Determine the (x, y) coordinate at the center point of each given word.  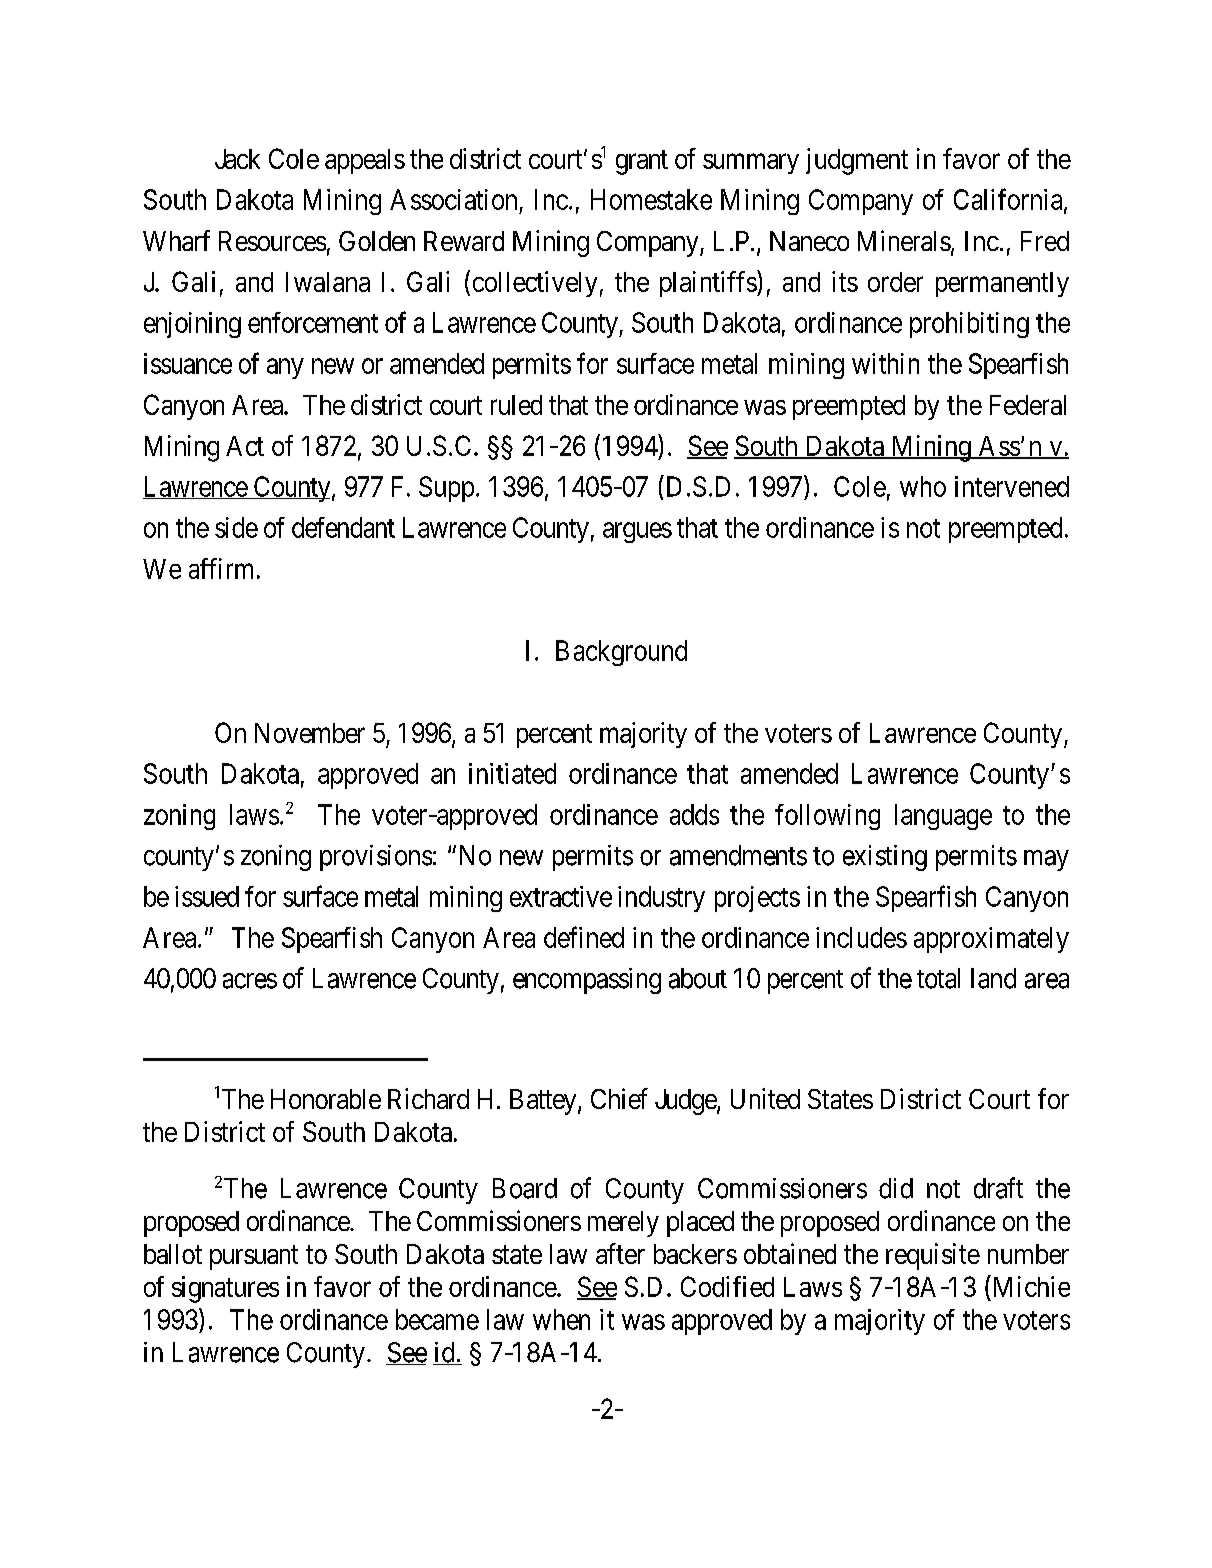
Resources (272, 241)
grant (642, 162)
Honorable (326, 1099)
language (943, 817)
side (236, 527)
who (923, 486)
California (1009, 200)
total (938, 978)
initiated (512, 773)
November (310, 733)
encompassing (587, 981)
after (620, 1253)
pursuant (254, 1257)
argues (637, 532)
